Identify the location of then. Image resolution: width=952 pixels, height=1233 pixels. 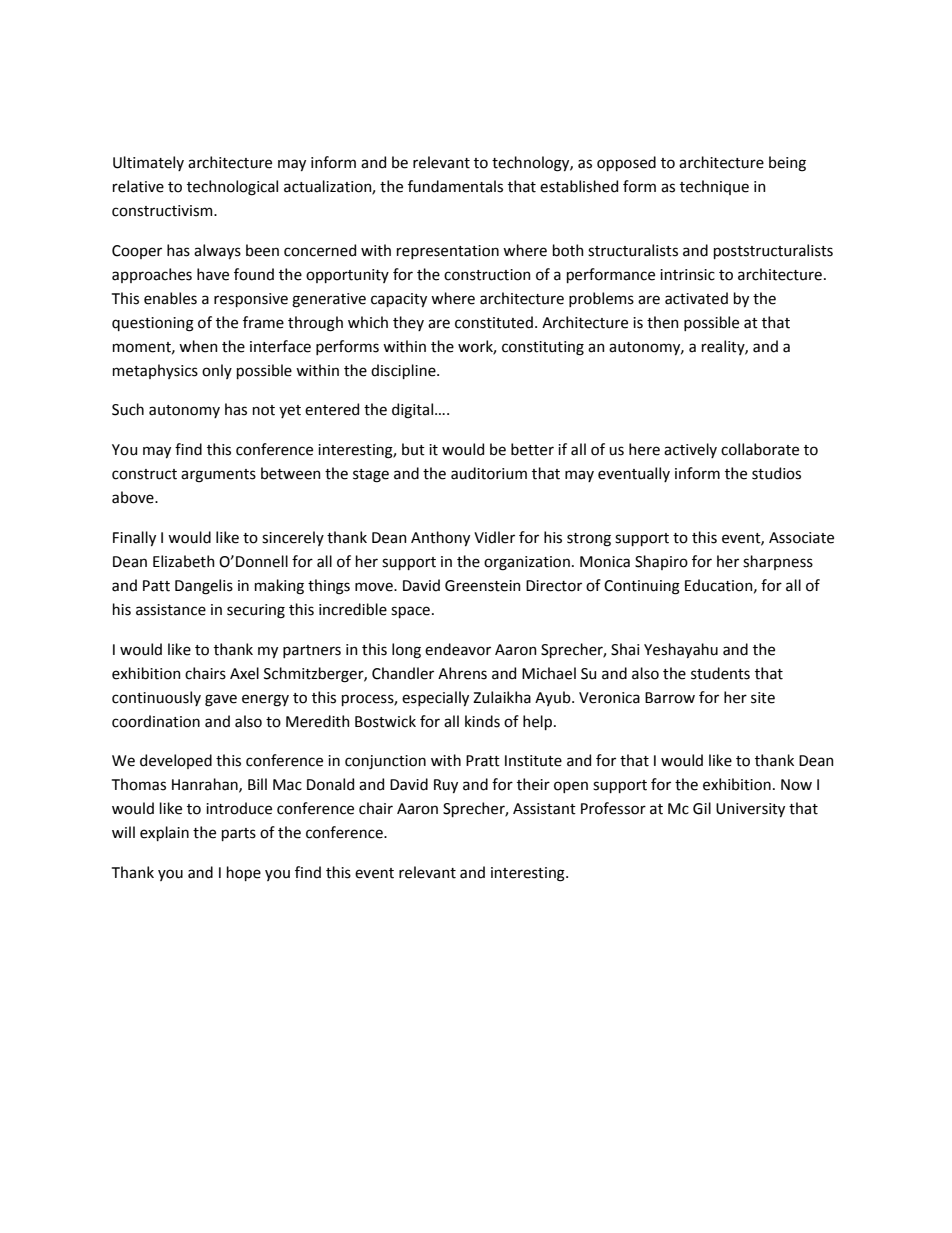
(663, 322).
